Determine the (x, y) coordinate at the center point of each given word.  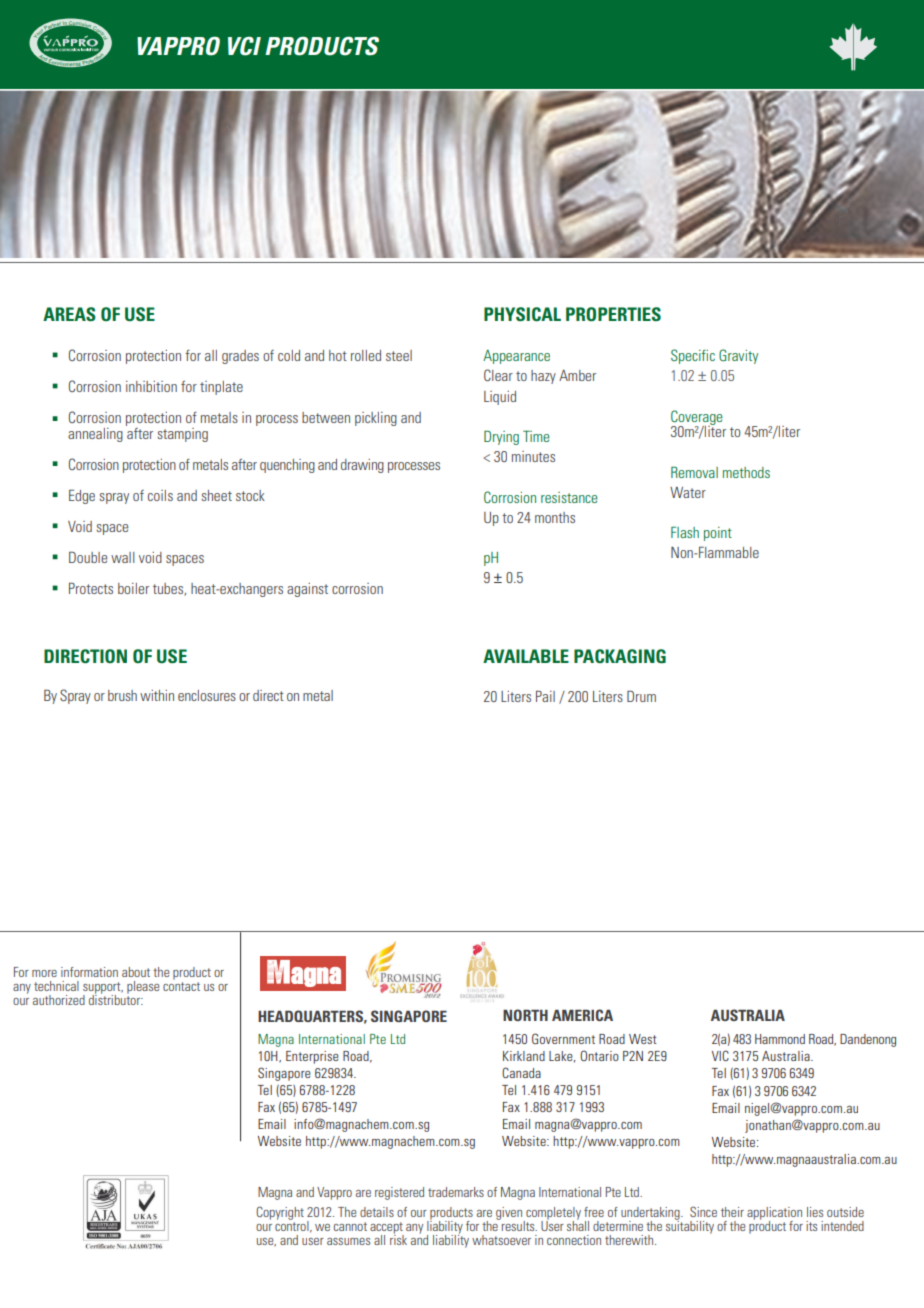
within (157, 695)
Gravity (738, 356)
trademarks (456, 1192)
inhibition (151, 386)
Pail (545, 696)
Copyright (280, 1213)
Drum (641, 696)
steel (399, 355)
